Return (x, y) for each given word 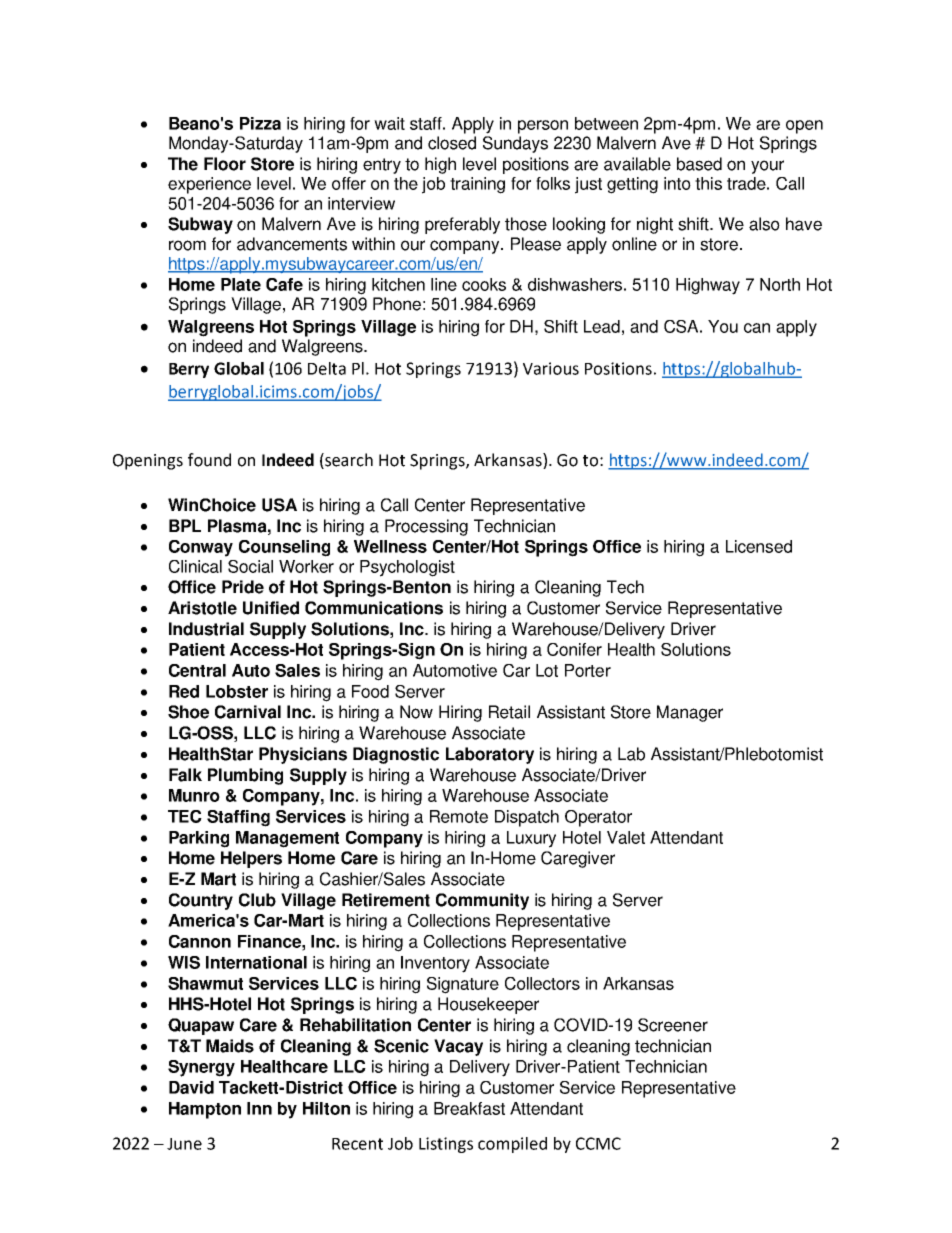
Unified (271, 608)
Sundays (515, 144)
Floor (225, 164)
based (699, 164)
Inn (259, 1108)
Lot (547, 670)
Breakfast (469, 1108)
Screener (673, 1025)
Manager (690, 713)
